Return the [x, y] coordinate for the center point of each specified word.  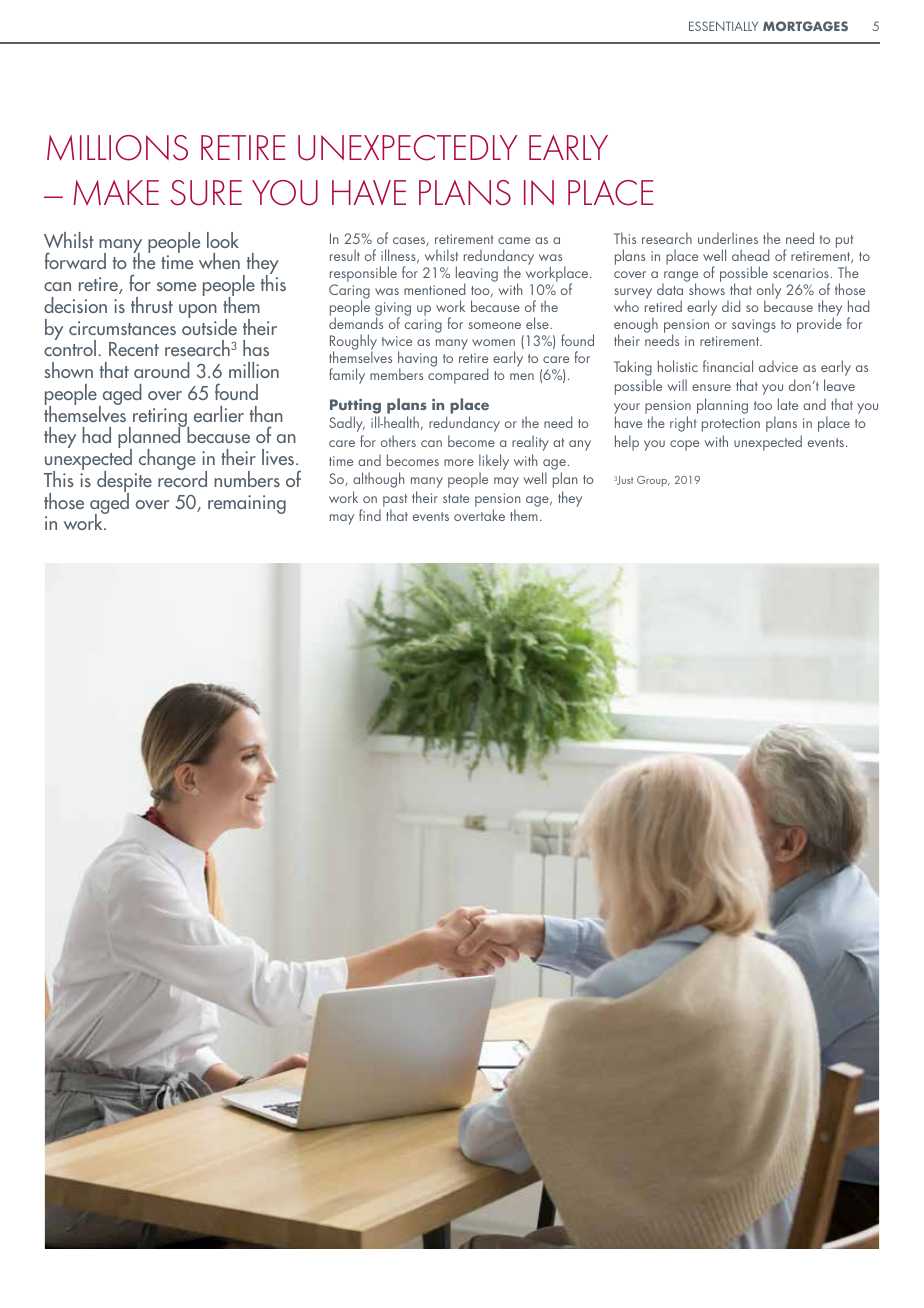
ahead [750, 255]
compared [458, 376]
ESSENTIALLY [723, 26]
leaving [477, 275]
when [219, 261]
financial [728, 366]
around [162, 370]
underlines [728, 238]
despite [124, 483]
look [223, 240]
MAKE [116, 192]
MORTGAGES [805, 26]
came [514, 240]
